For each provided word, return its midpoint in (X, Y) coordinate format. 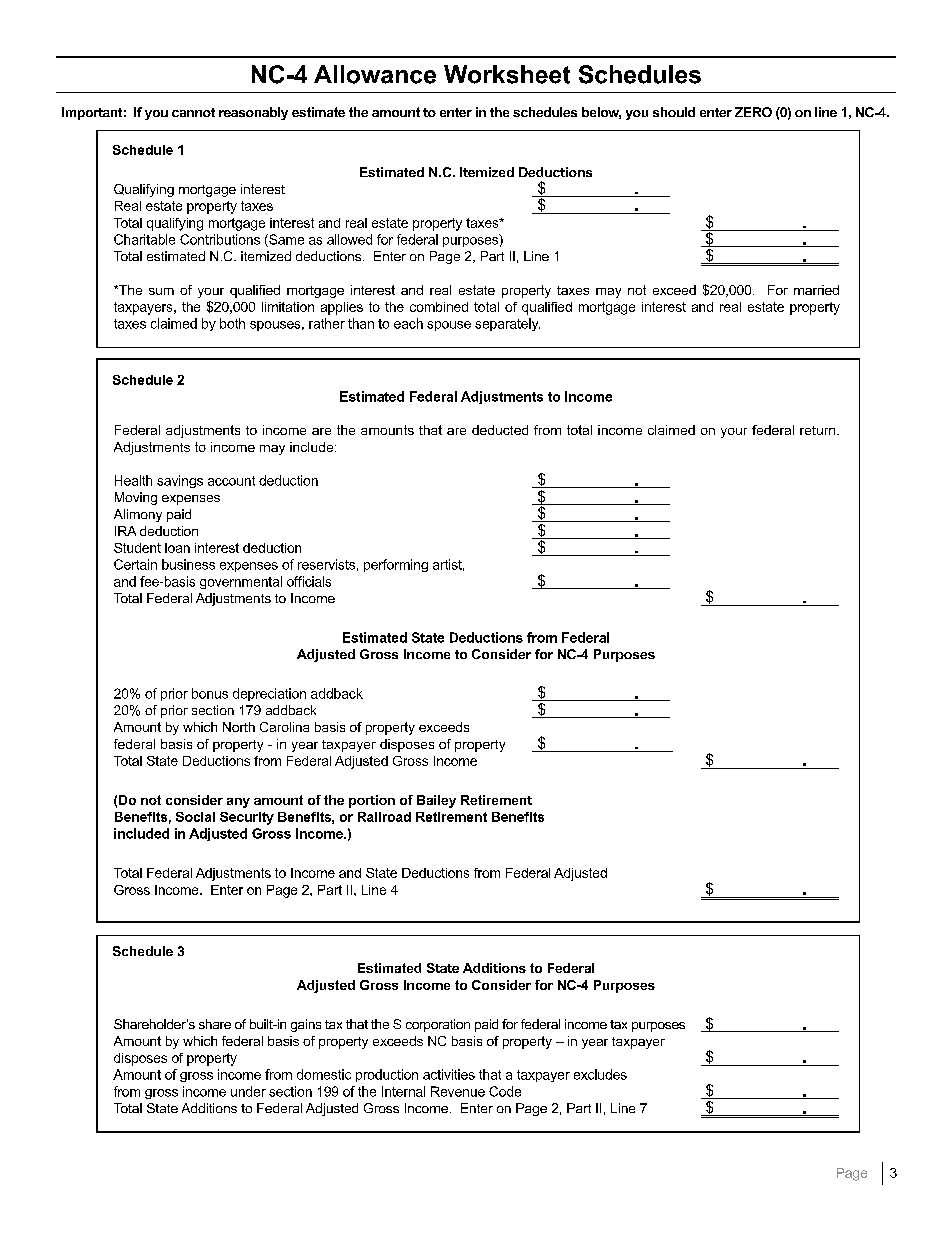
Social (195, 817)
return (819, 430)
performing (396, 565)
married (816, 290)
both (232, 323)
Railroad (384, 817)
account (231, 481)
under (248, 1091)
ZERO (753, 112)
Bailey (436, 801)
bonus (210, 693)
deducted (500, 430)
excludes (600, 1074)
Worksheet (507, 74)
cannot (193, 112)
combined (439, 307)
